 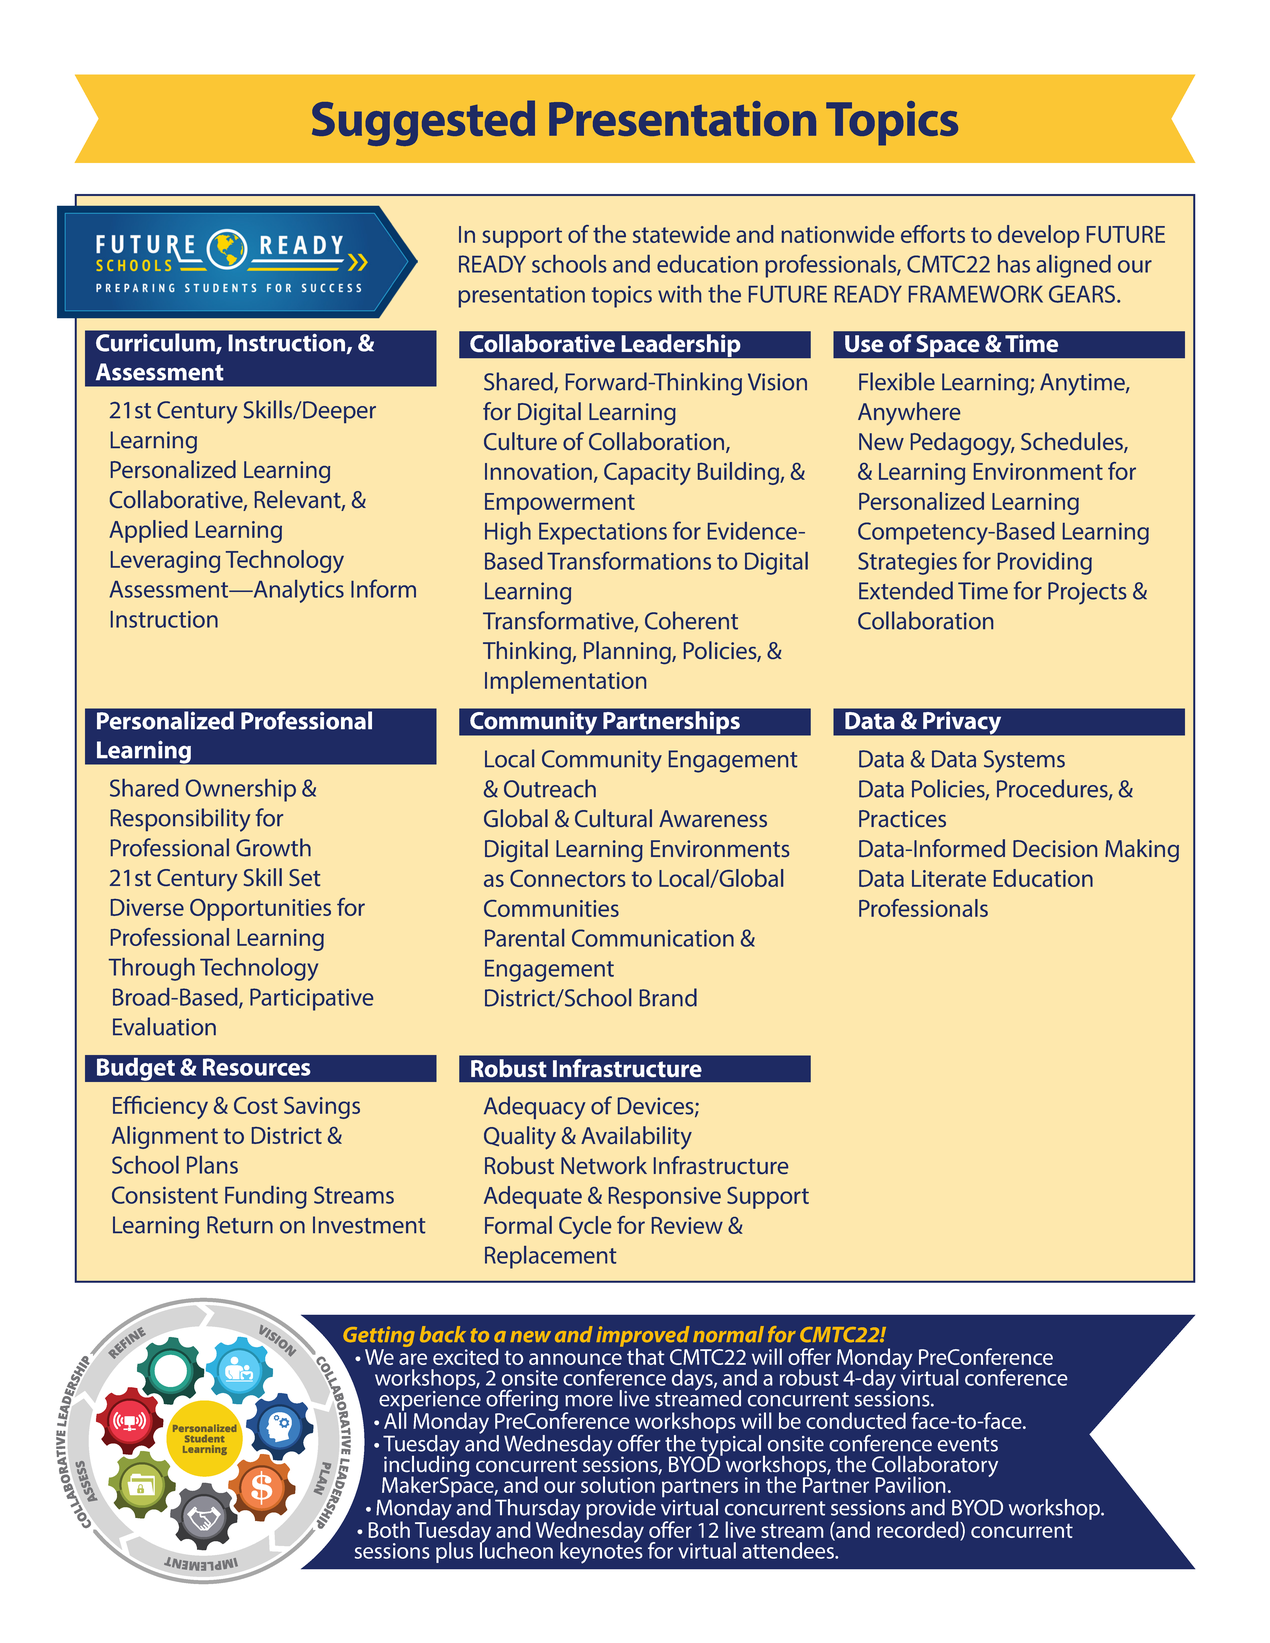 What do you see at coordinates (266, 1197) in the screenshot?
I see `Funding` at bounding box center [266, 1197].
